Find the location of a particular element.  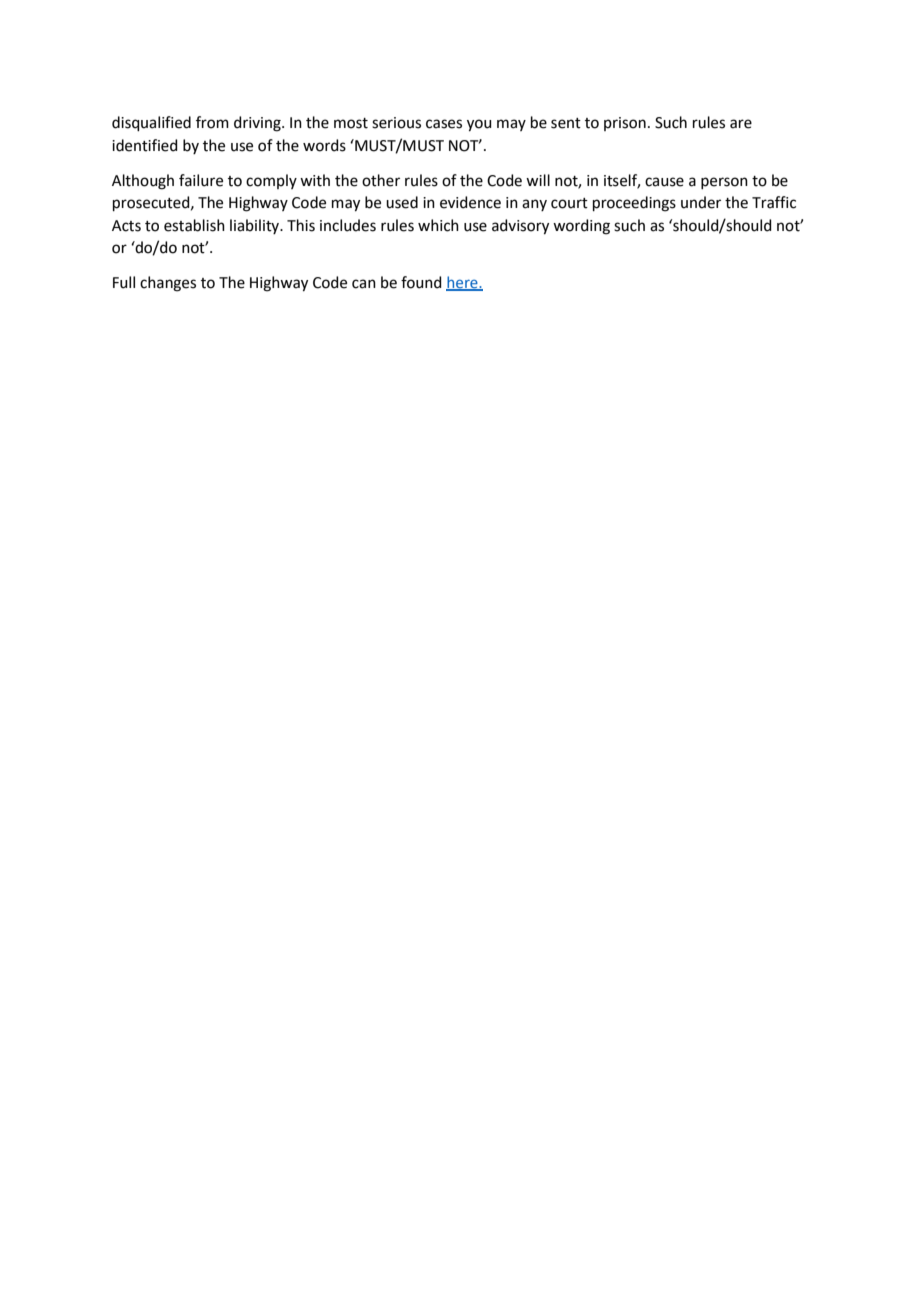

from is located at coordinates (212, 122).
